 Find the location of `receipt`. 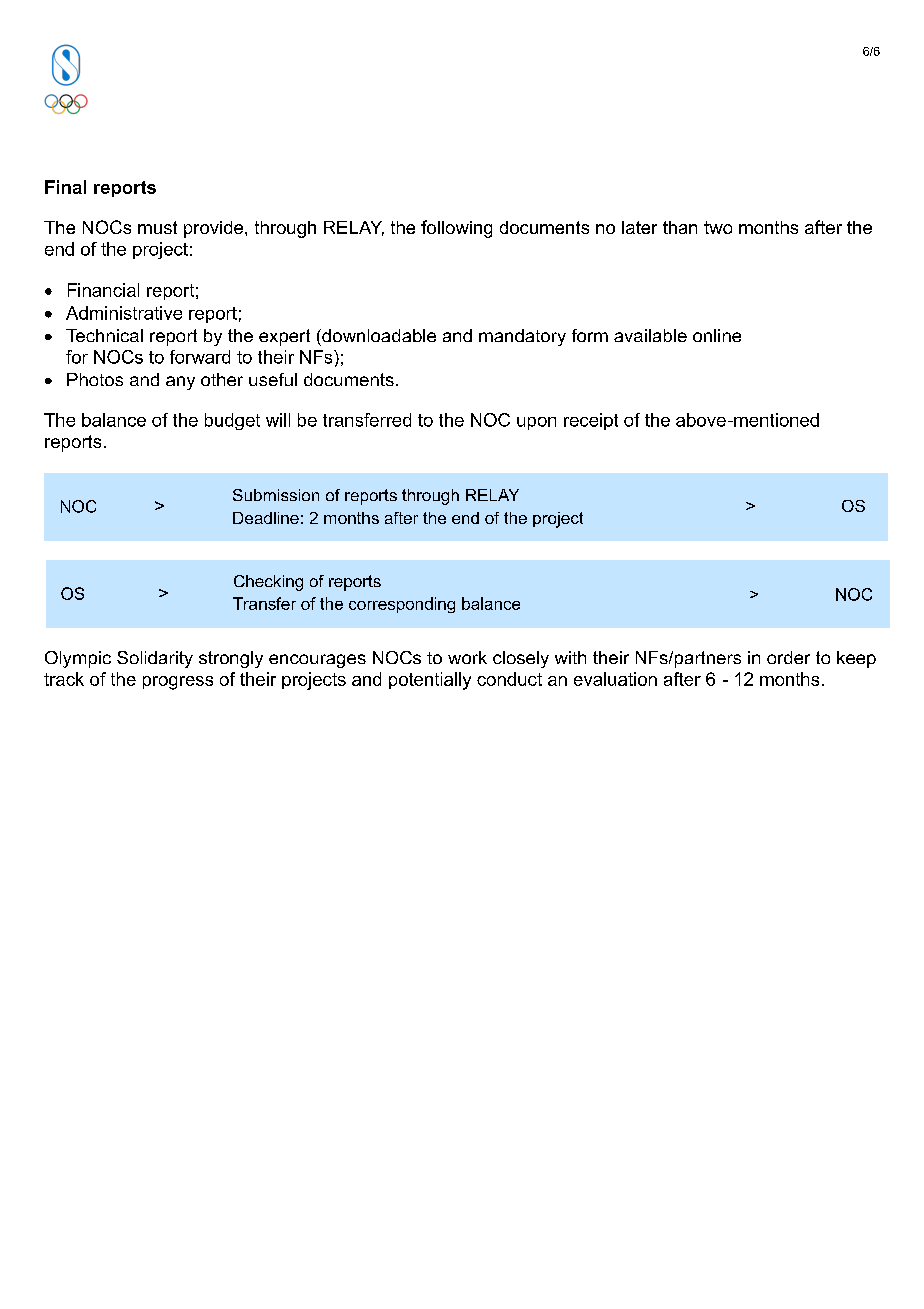

receipt is located at coordinates (591, 421).
